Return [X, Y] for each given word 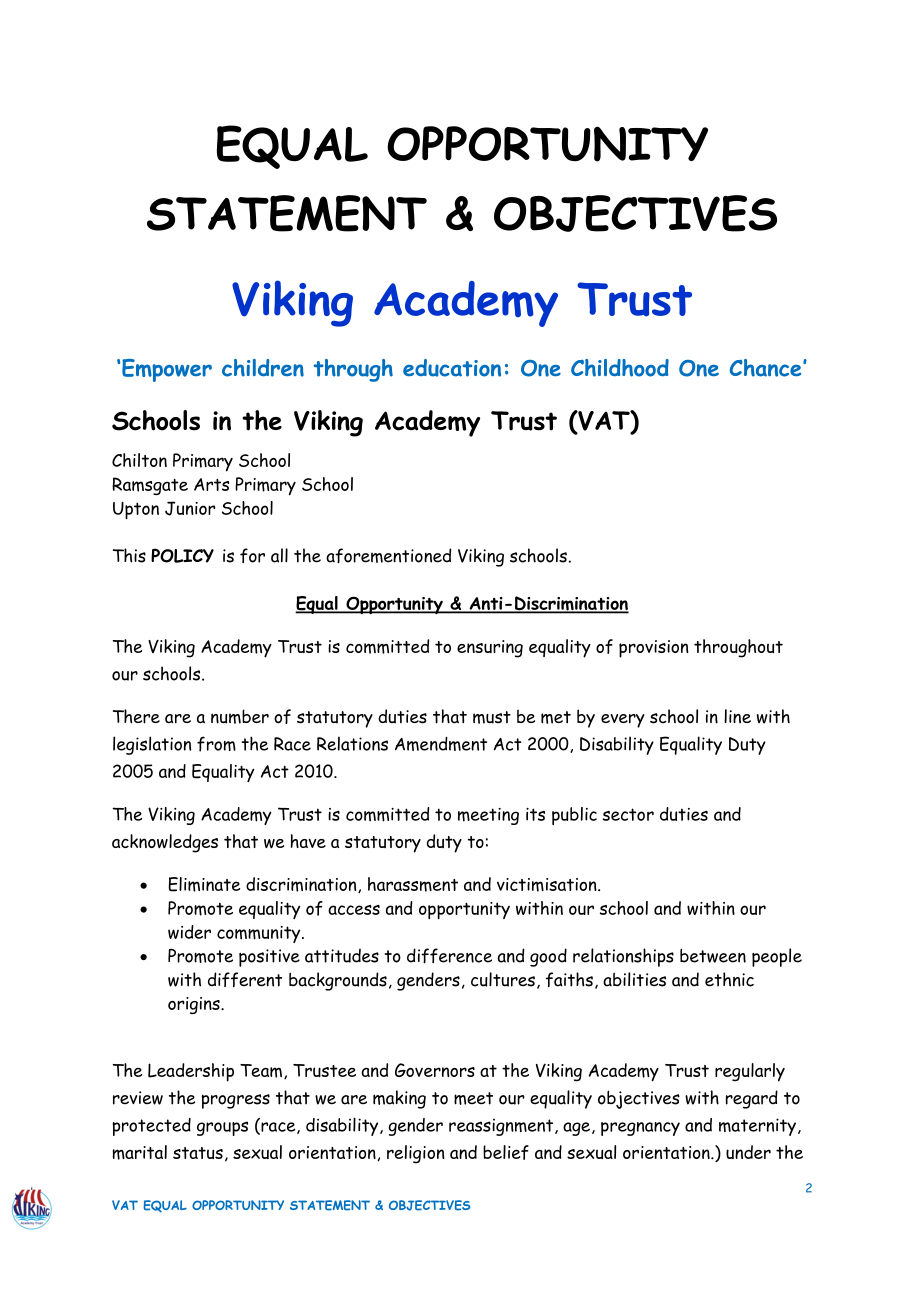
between [713, 956]
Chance [767, 368]
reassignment [502, 1127]
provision [654, 649]
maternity [757, 1127]
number [240, 716]
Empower [167, 370]
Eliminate [204, 884]
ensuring [490, 649]
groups [222, 1128]
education [452, 368]
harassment [413, 884]
